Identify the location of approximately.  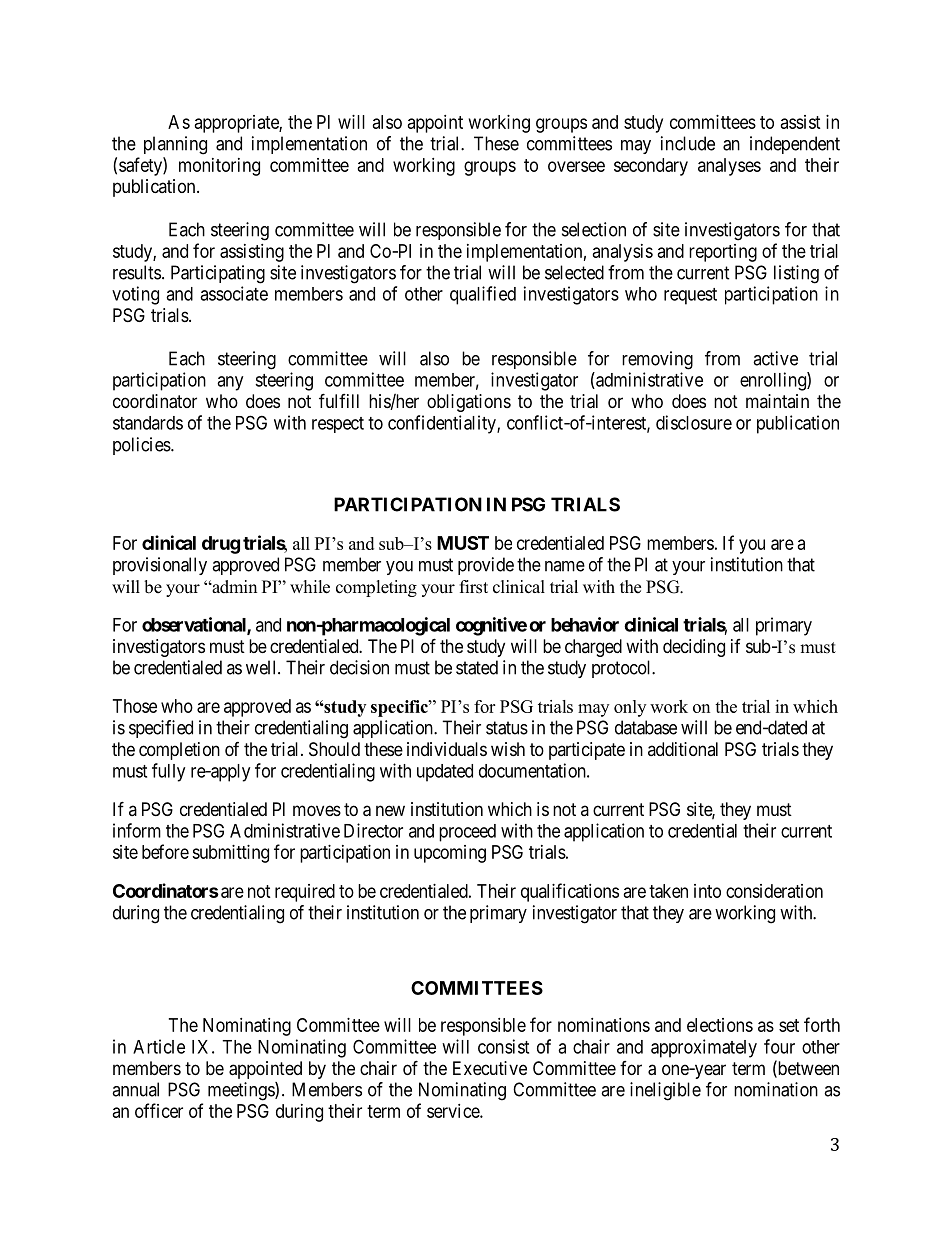
(704, 1048).
